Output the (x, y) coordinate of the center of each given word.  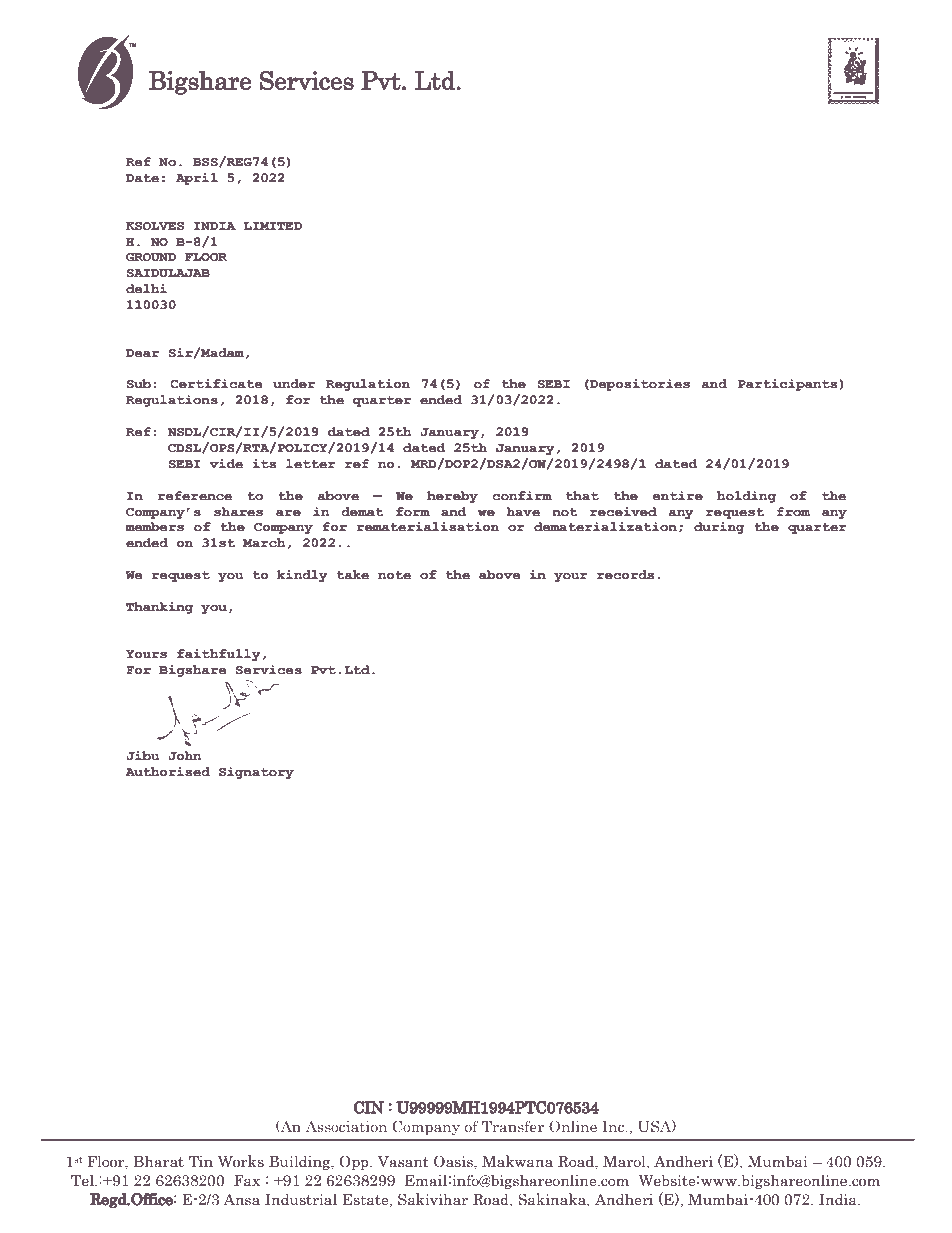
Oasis (454, 1161)
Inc (614, 1126)
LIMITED (272, 226)
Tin (201, 1161)
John (184, 756)
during (719, 528)
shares (238, 512)
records (625, 575)
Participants (787, 385)
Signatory (256, 773)
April (197, 179)
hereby (452, 497)
